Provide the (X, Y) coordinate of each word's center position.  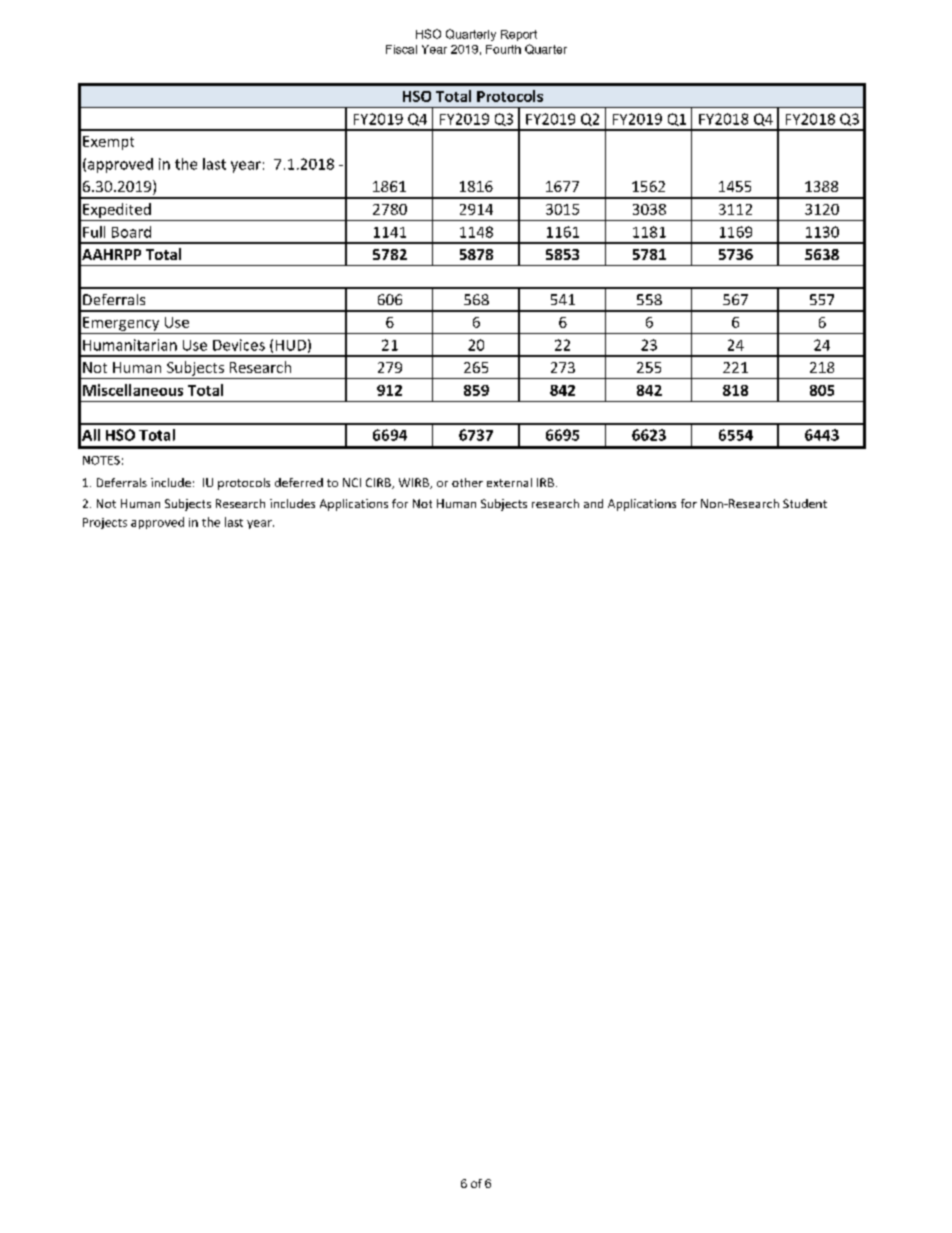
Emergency (121, 324)
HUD (291, 345)
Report (519, 35)
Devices (239, 345)
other (467, 482)
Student (805, 503)
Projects (105, 523)
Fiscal (401, 49)
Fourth (503, 49)
